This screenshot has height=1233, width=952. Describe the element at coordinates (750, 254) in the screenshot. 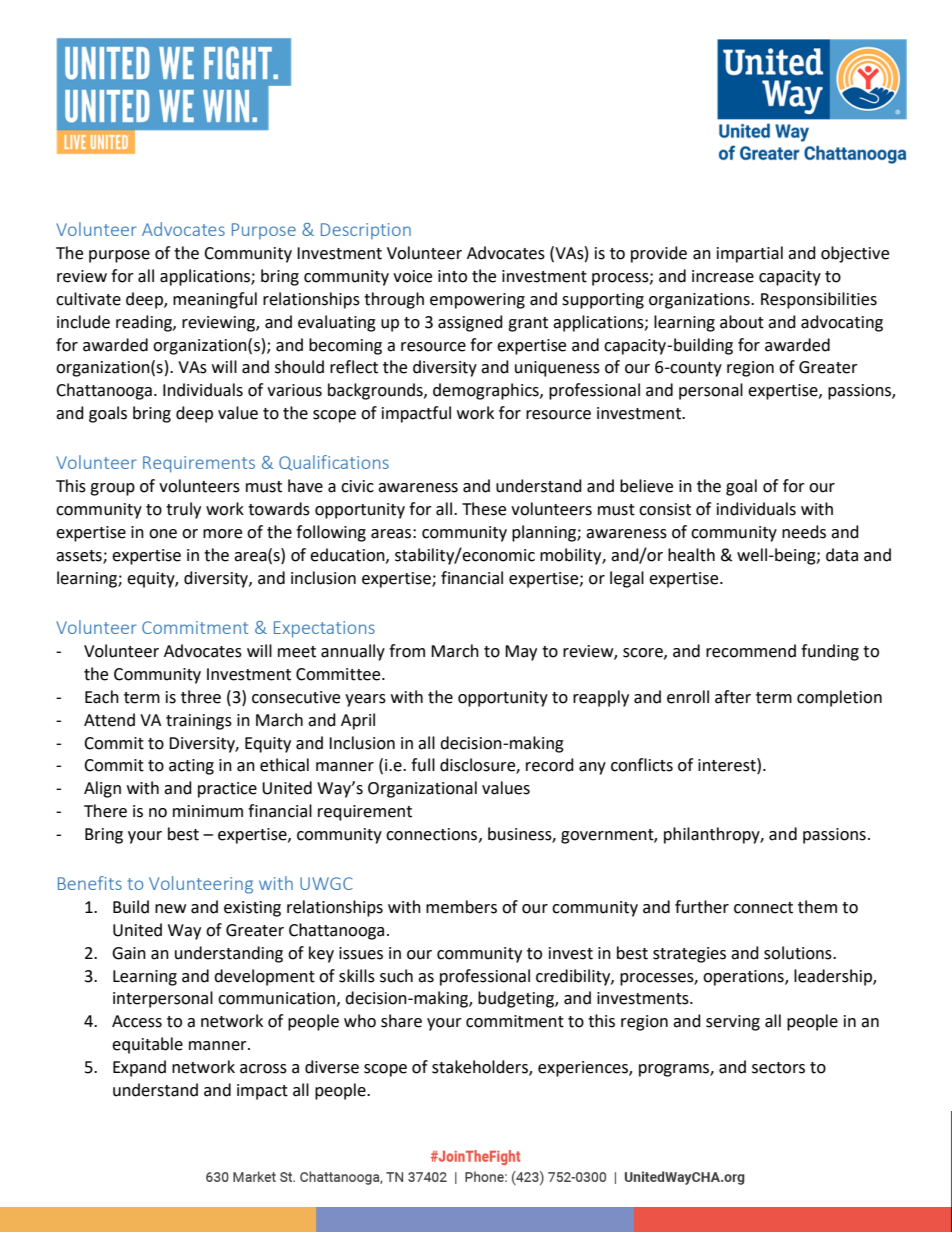

I see `impartial` at that location.
